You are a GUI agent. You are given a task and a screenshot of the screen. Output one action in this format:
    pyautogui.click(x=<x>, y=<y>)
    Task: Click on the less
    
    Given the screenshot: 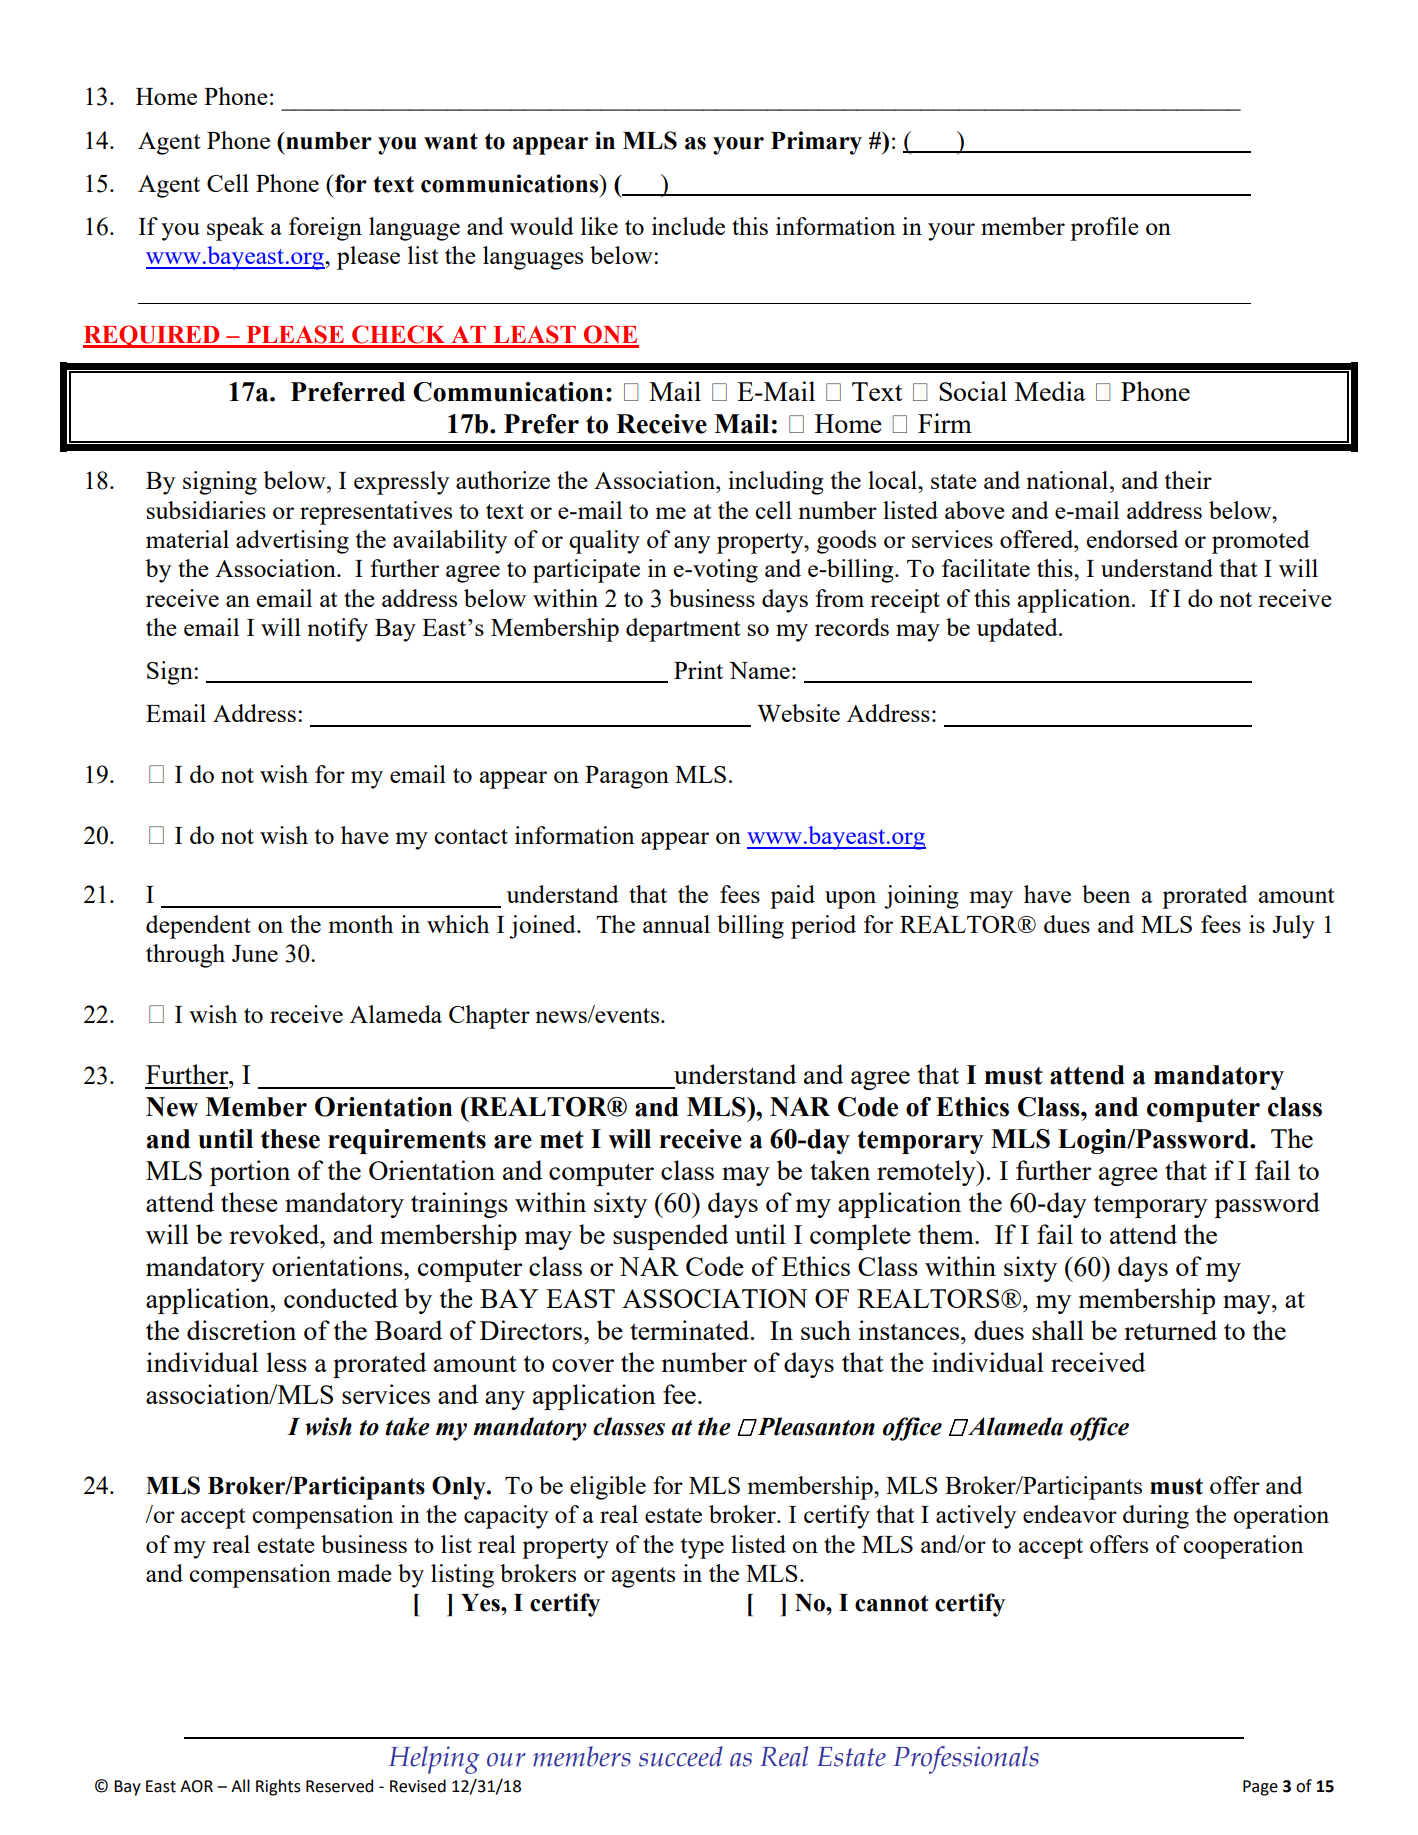 What is the action you would take?
    pyautogui.click(x=287, y=1362)
